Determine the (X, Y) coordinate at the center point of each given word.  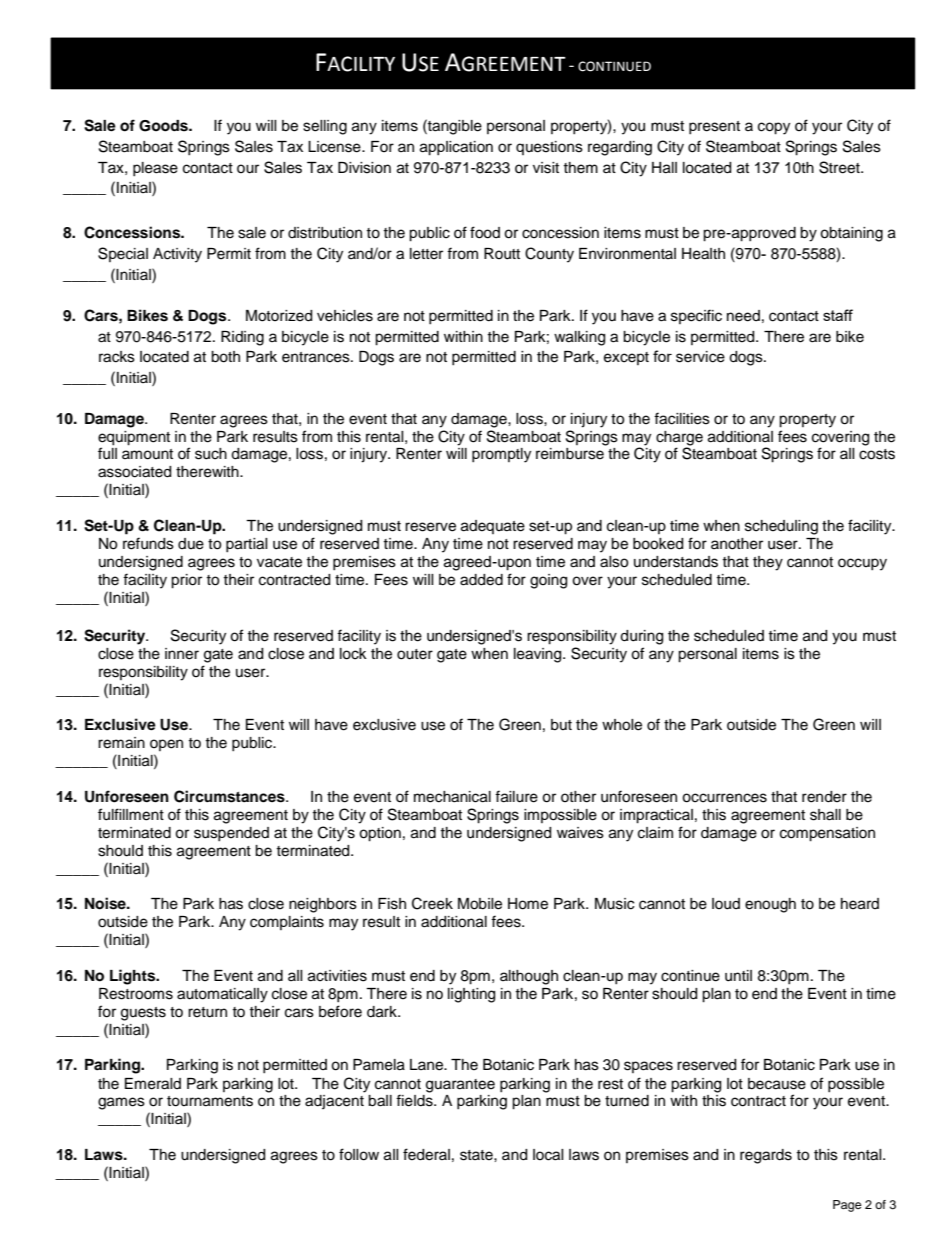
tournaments (210, 1101)
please (155, 169)
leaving (539, 655)
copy (774, 128)
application (456, 148)
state (477, 1155)
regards (766, 1156)
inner (182, 654)
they (768, 563)
